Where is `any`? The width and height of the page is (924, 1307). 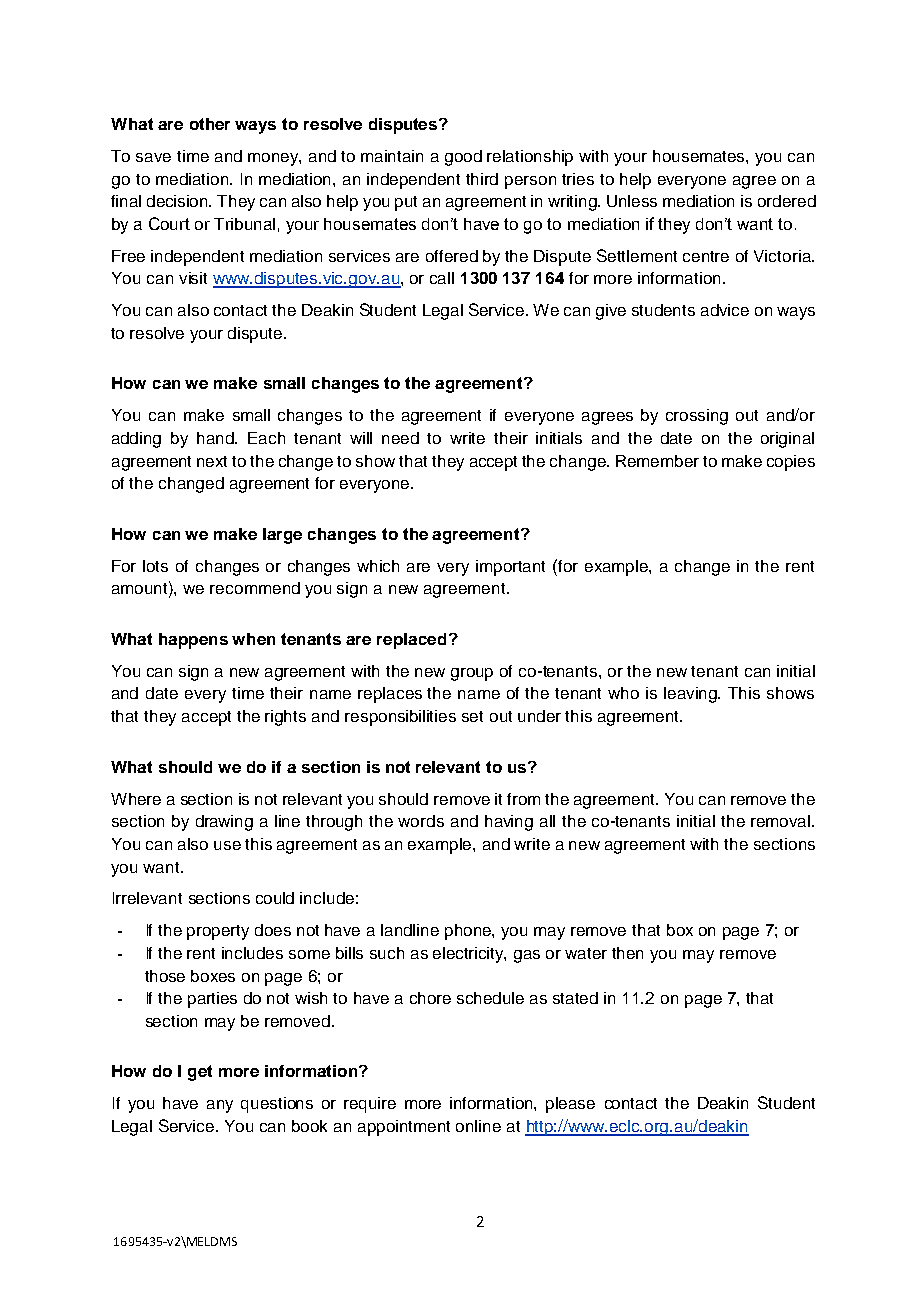
any is located at coordinates (220, 1106).
